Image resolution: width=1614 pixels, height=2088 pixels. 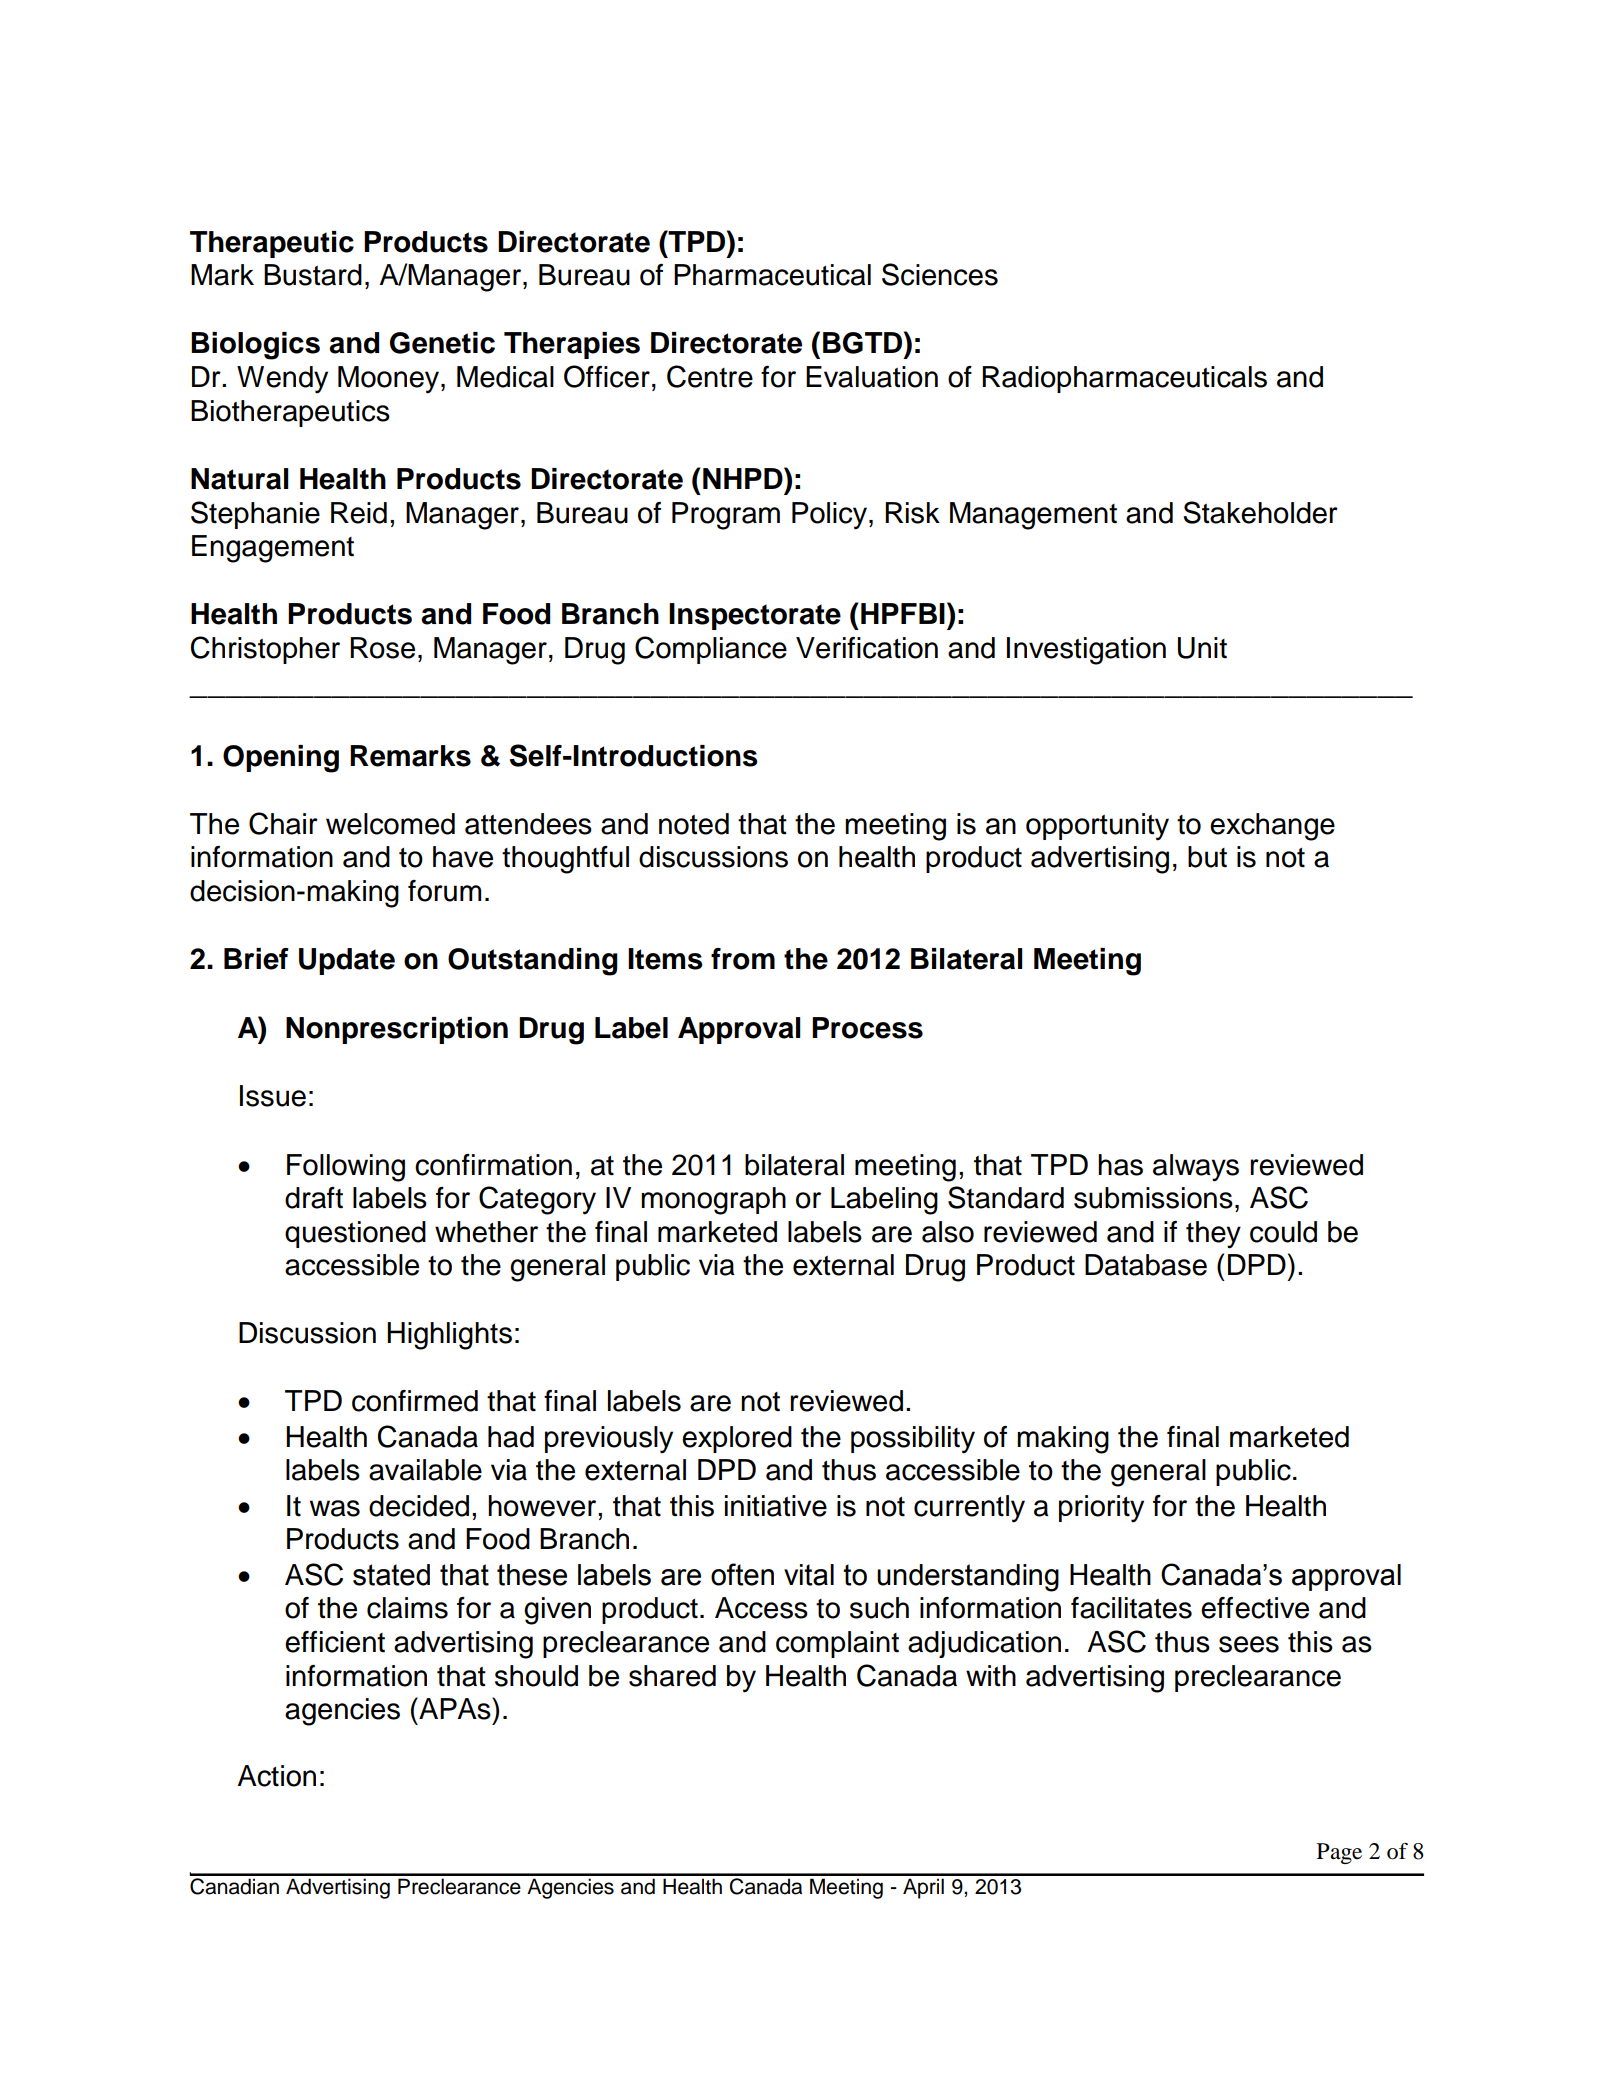 What do you see at coordinates (1260, 512) in the screenshot?
I see `Stakeholder` at bounding box center [1260, 512].
